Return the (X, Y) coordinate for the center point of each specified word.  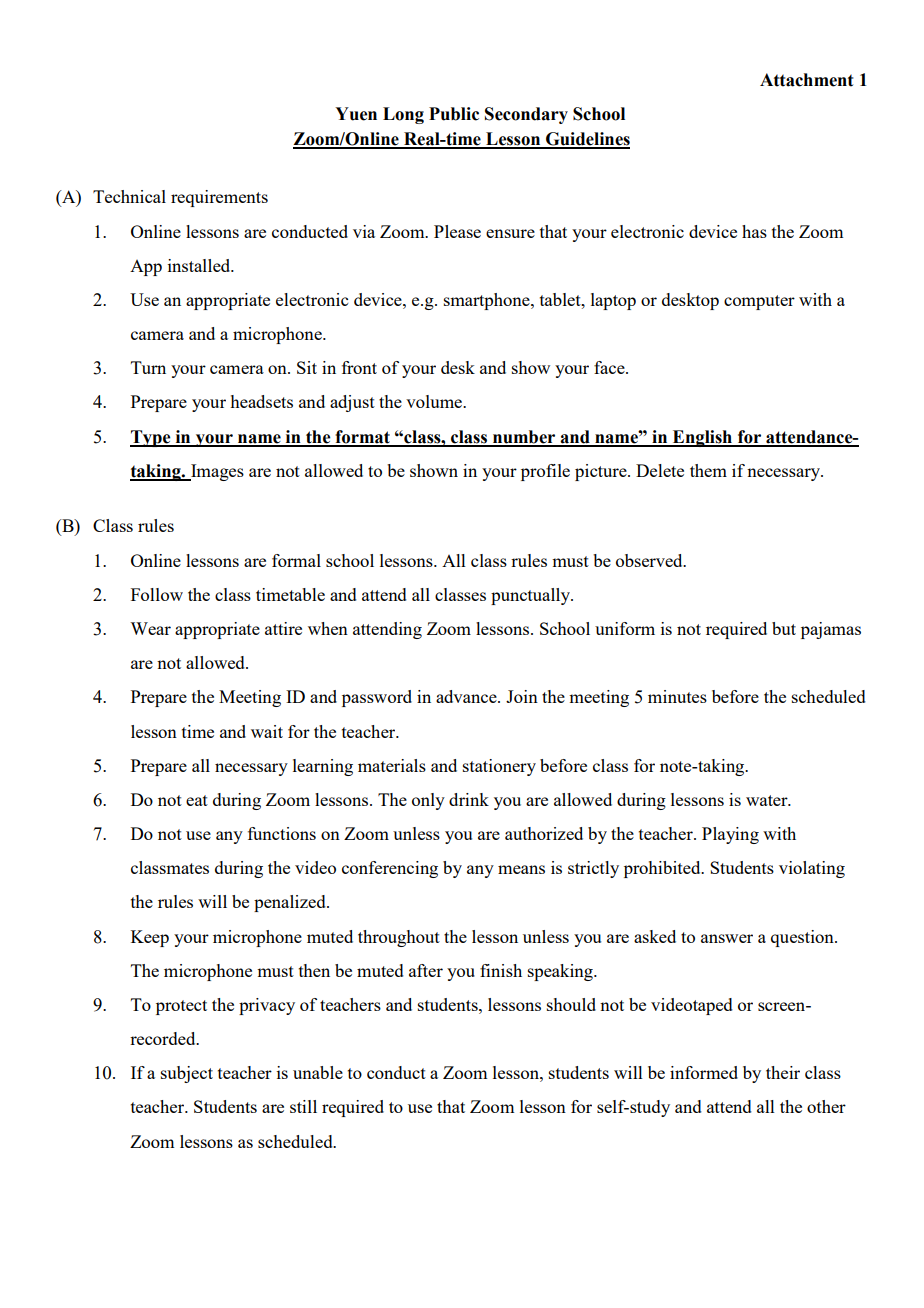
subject (187, 1074)
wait (267, 731)
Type (151, 438)
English (702, 438)
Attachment (806, 80)
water (768, 800)
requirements (219, 198)
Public (454, 114)
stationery (499, 767)
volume (435, 401)
